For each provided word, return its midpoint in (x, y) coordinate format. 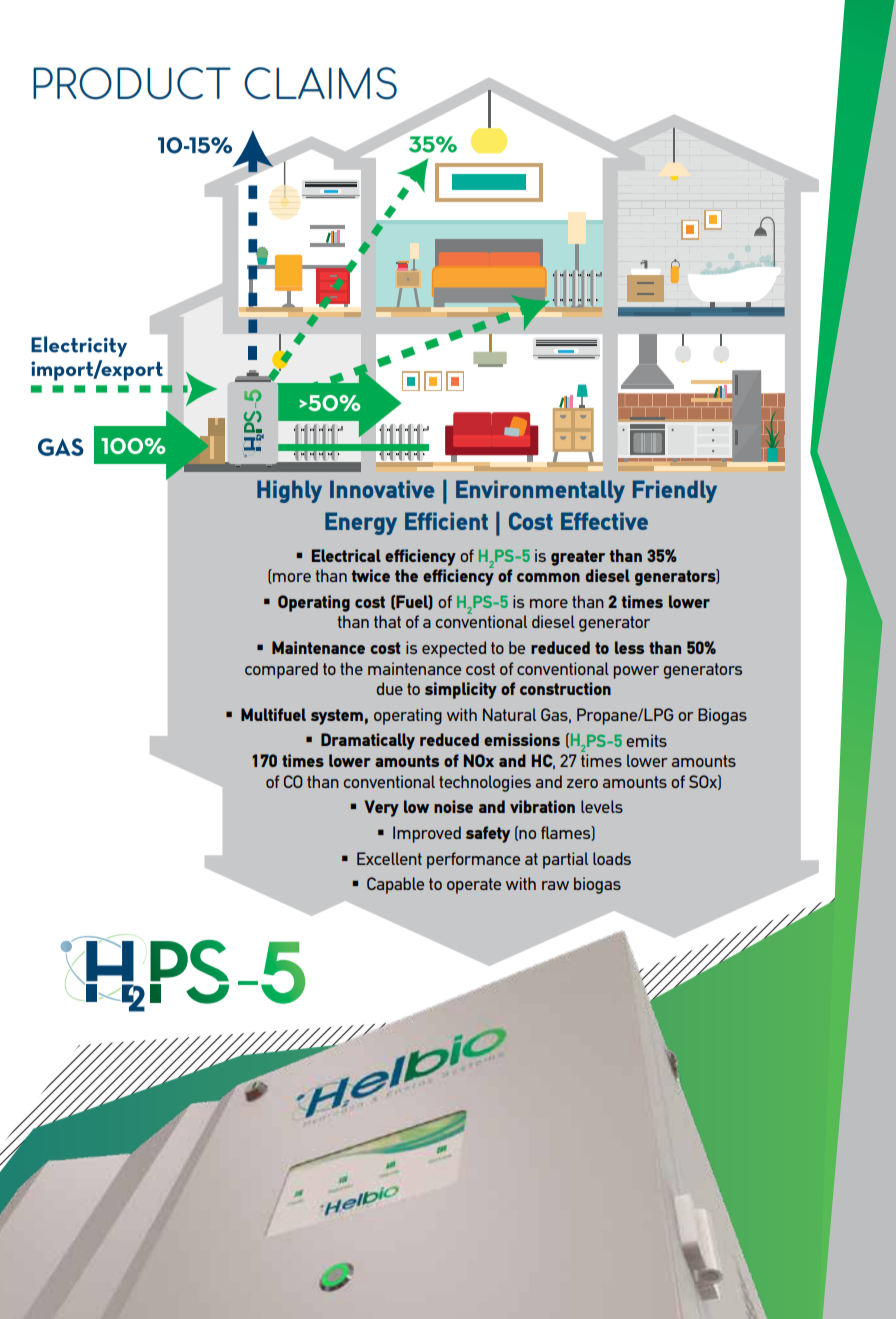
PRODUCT (132, 83)
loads (612, 858)
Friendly (675, 491)
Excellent (389, 858)
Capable (395, 885)
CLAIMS (320, 83)
